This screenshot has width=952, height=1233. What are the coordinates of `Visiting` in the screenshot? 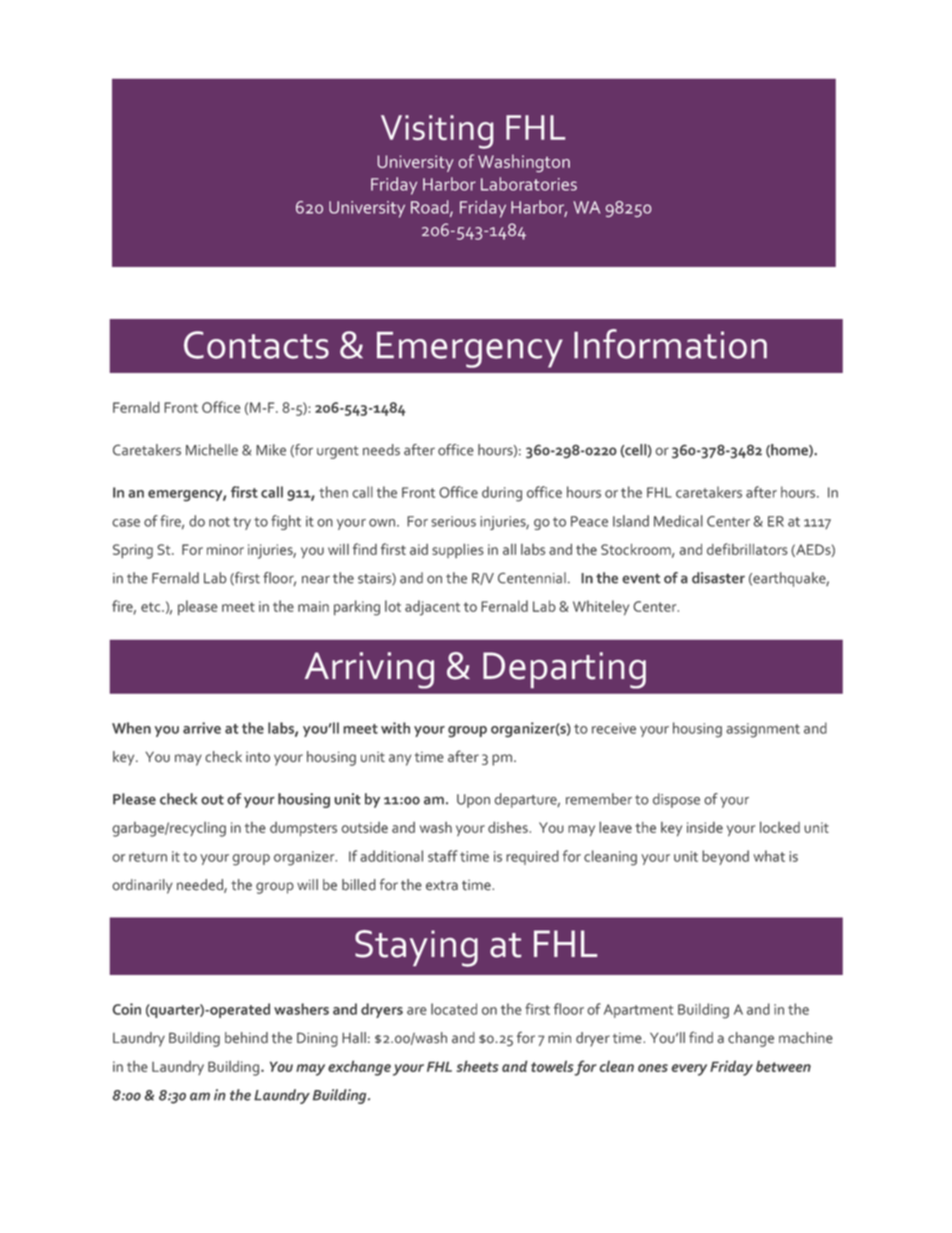 It's located at (437, 132).
